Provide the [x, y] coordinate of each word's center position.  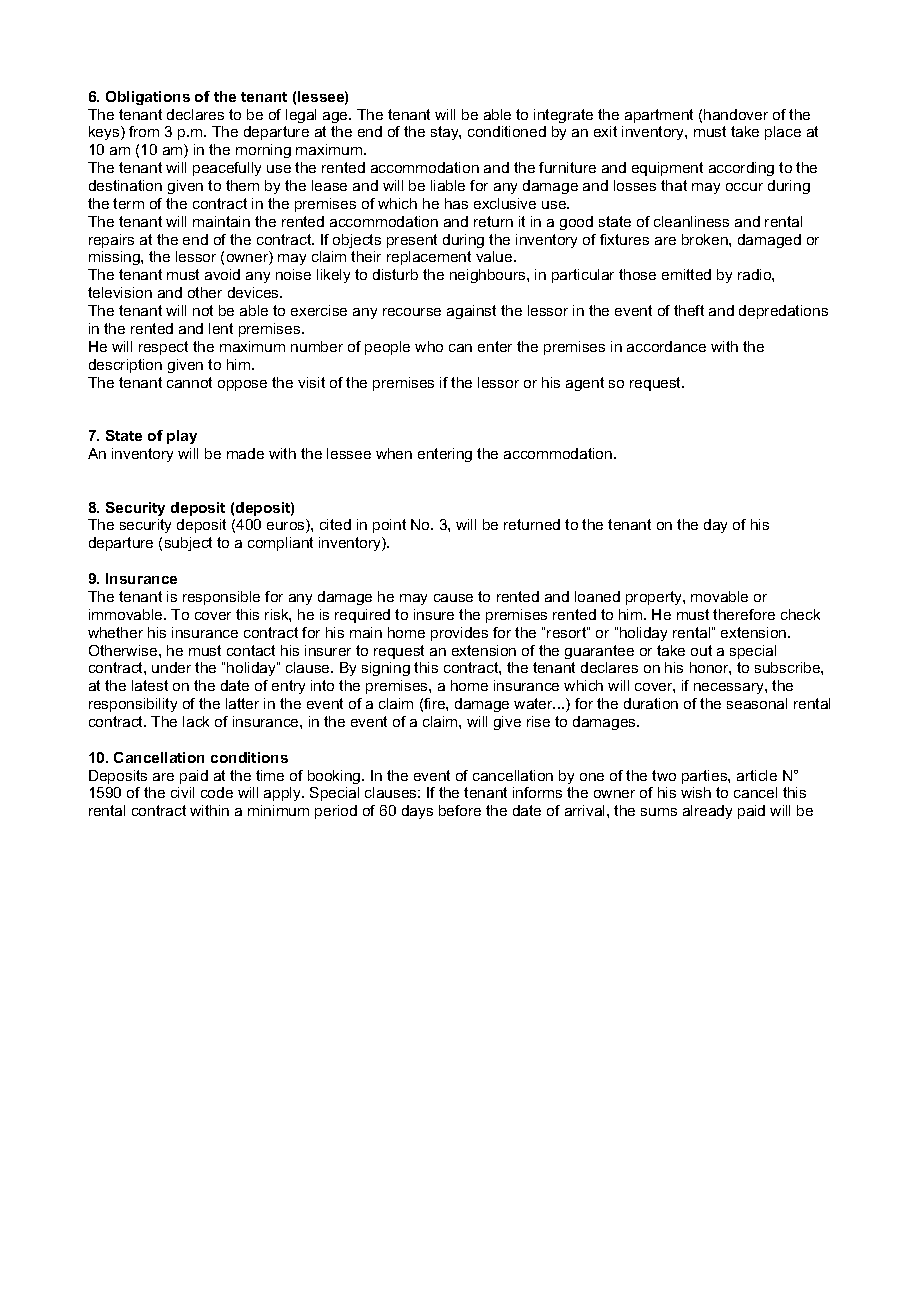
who [429, 346]
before [460, 810]
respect [163, 348]
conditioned [507, 131]
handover [736, 114]
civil [182, 792]
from [144, 131]
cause [453, 598]
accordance [666, 346]
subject [188, 544]
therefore [744, 614]
